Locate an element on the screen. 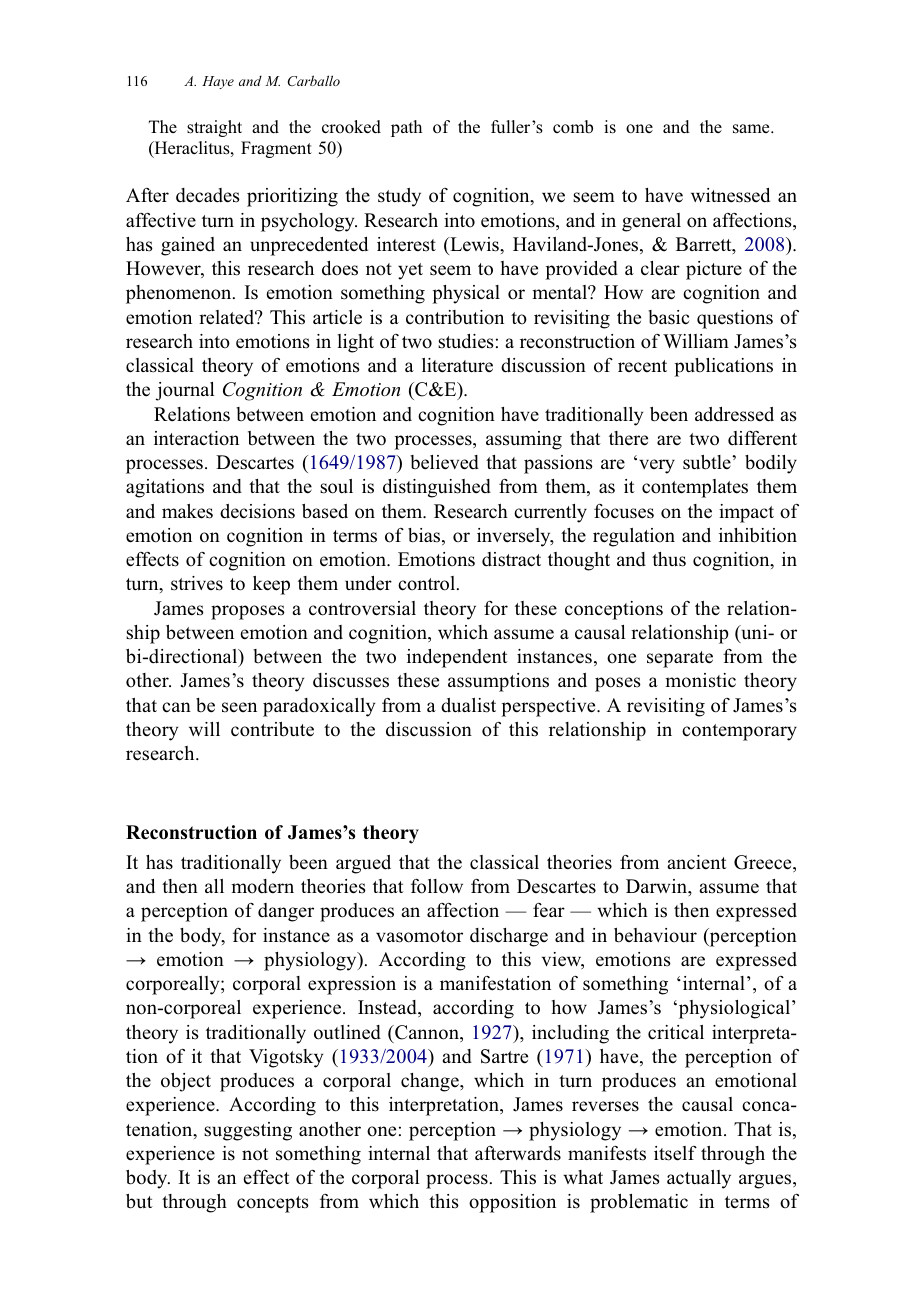  addressed is located at coordinates (734, 414).
